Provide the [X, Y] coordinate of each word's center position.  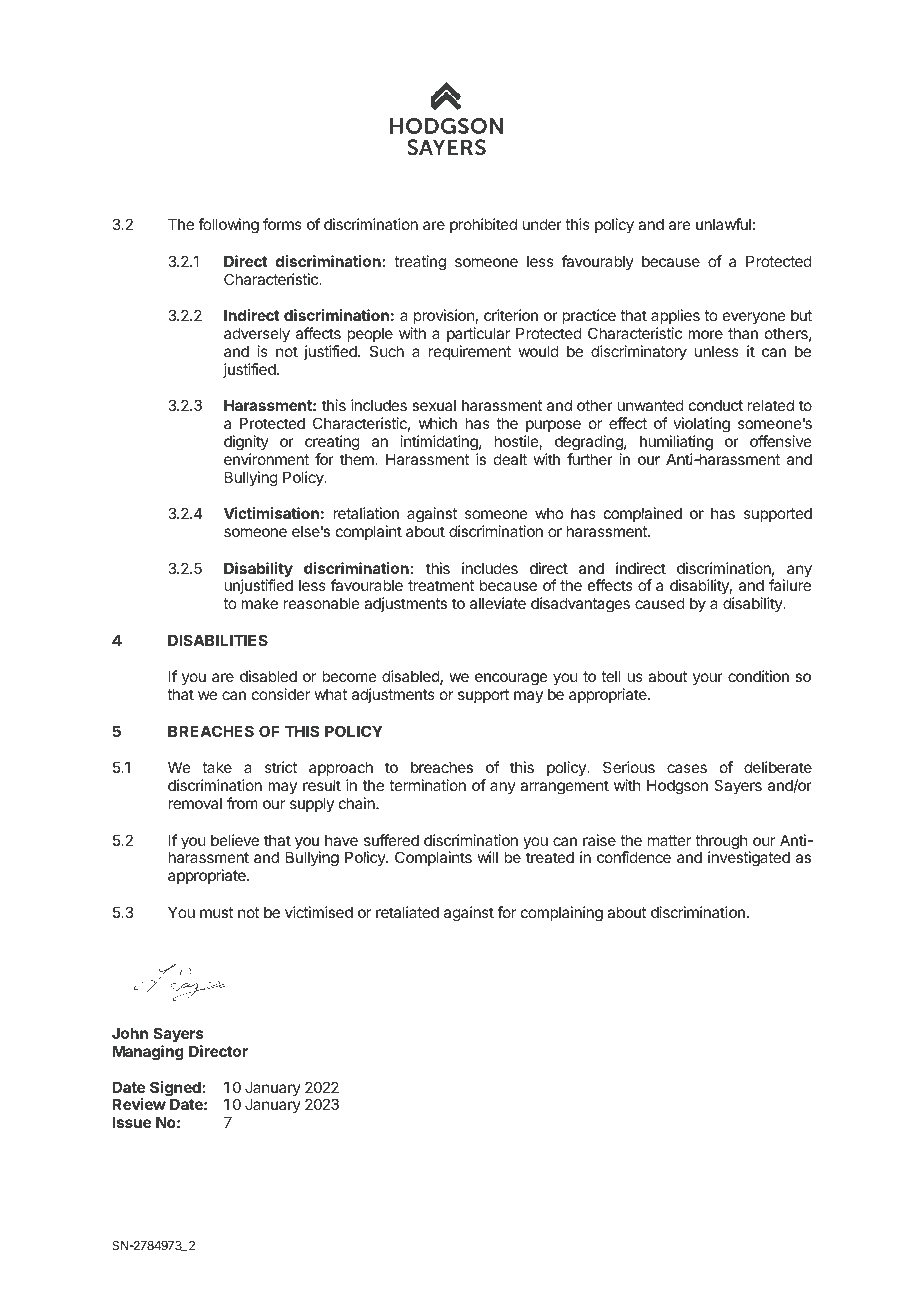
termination [427, 785]
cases [687, 768]
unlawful [723, 224]
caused [660, 603]
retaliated [407, 912]
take [217, 767]
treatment [441, 585]
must [217, 913]
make [259, 603]
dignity [246, 443]
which [438, 423]
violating [701, 425]
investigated [749, 859]
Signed [176, 1090]
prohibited [483, 225]
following [228, 226]
